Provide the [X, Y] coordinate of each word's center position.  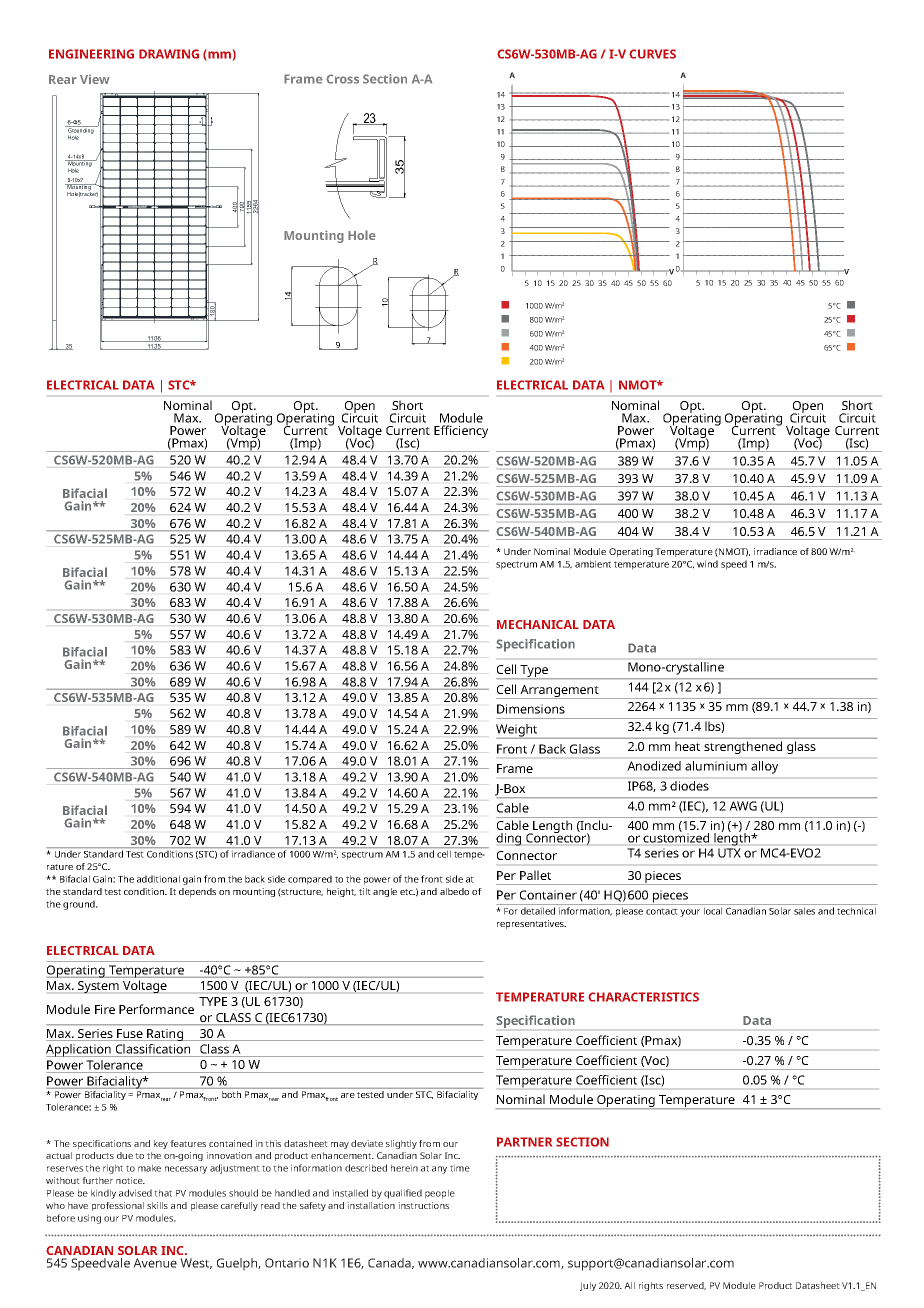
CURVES [652, 54]
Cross [342, 79]
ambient [593, 564]
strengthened [743, 747]
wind [707, 564]
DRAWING [169, 54]
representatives [531, 924]
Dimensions [531, 709]
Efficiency [461, 431]
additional [158, 879]
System [98, 987]
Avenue [155, 1263]
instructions [423, 1205]
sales [804, 911]
